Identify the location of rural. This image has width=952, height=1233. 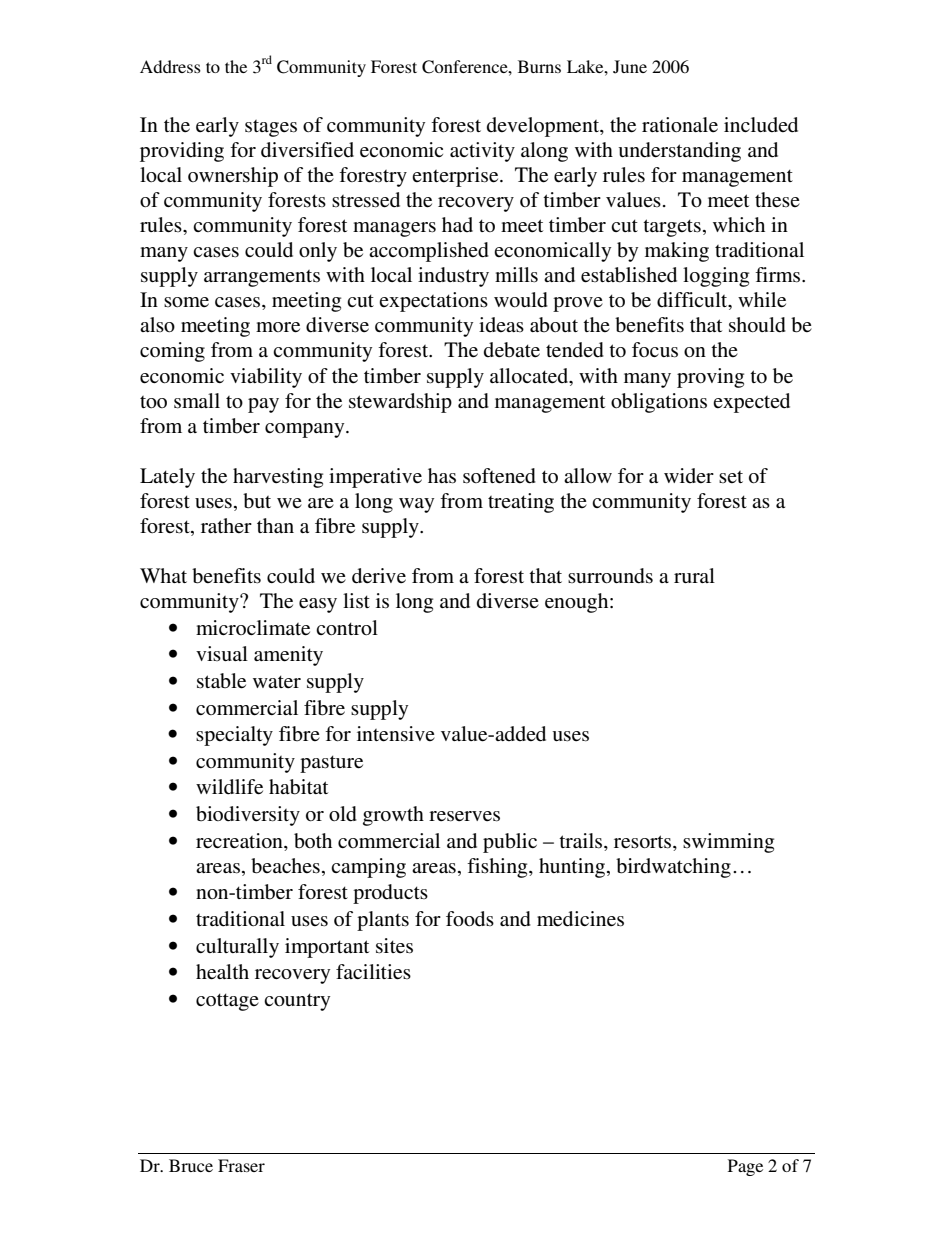
(694, 575).
